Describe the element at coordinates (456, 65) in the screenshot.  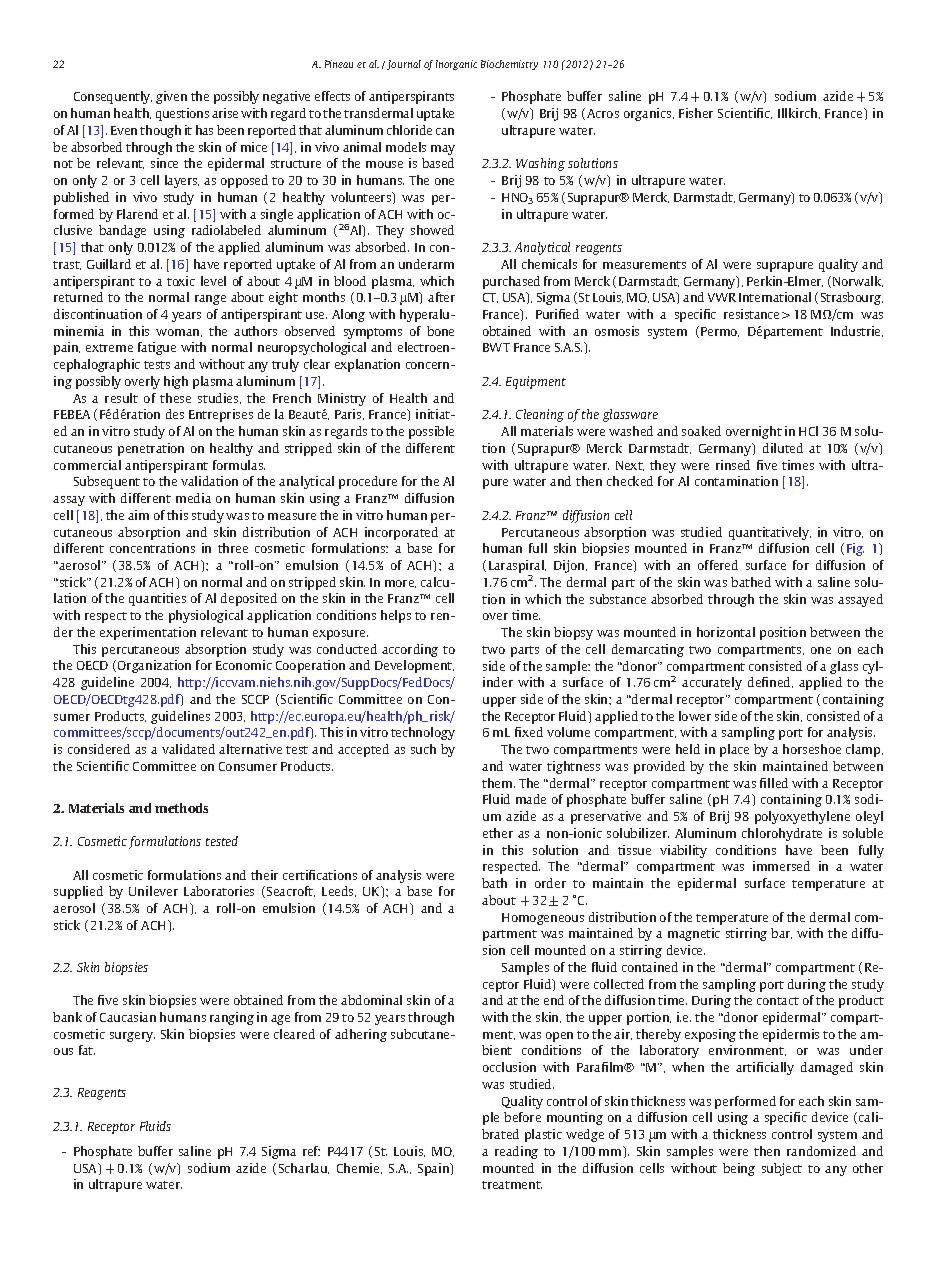
I see `Inorganic` at that location.
